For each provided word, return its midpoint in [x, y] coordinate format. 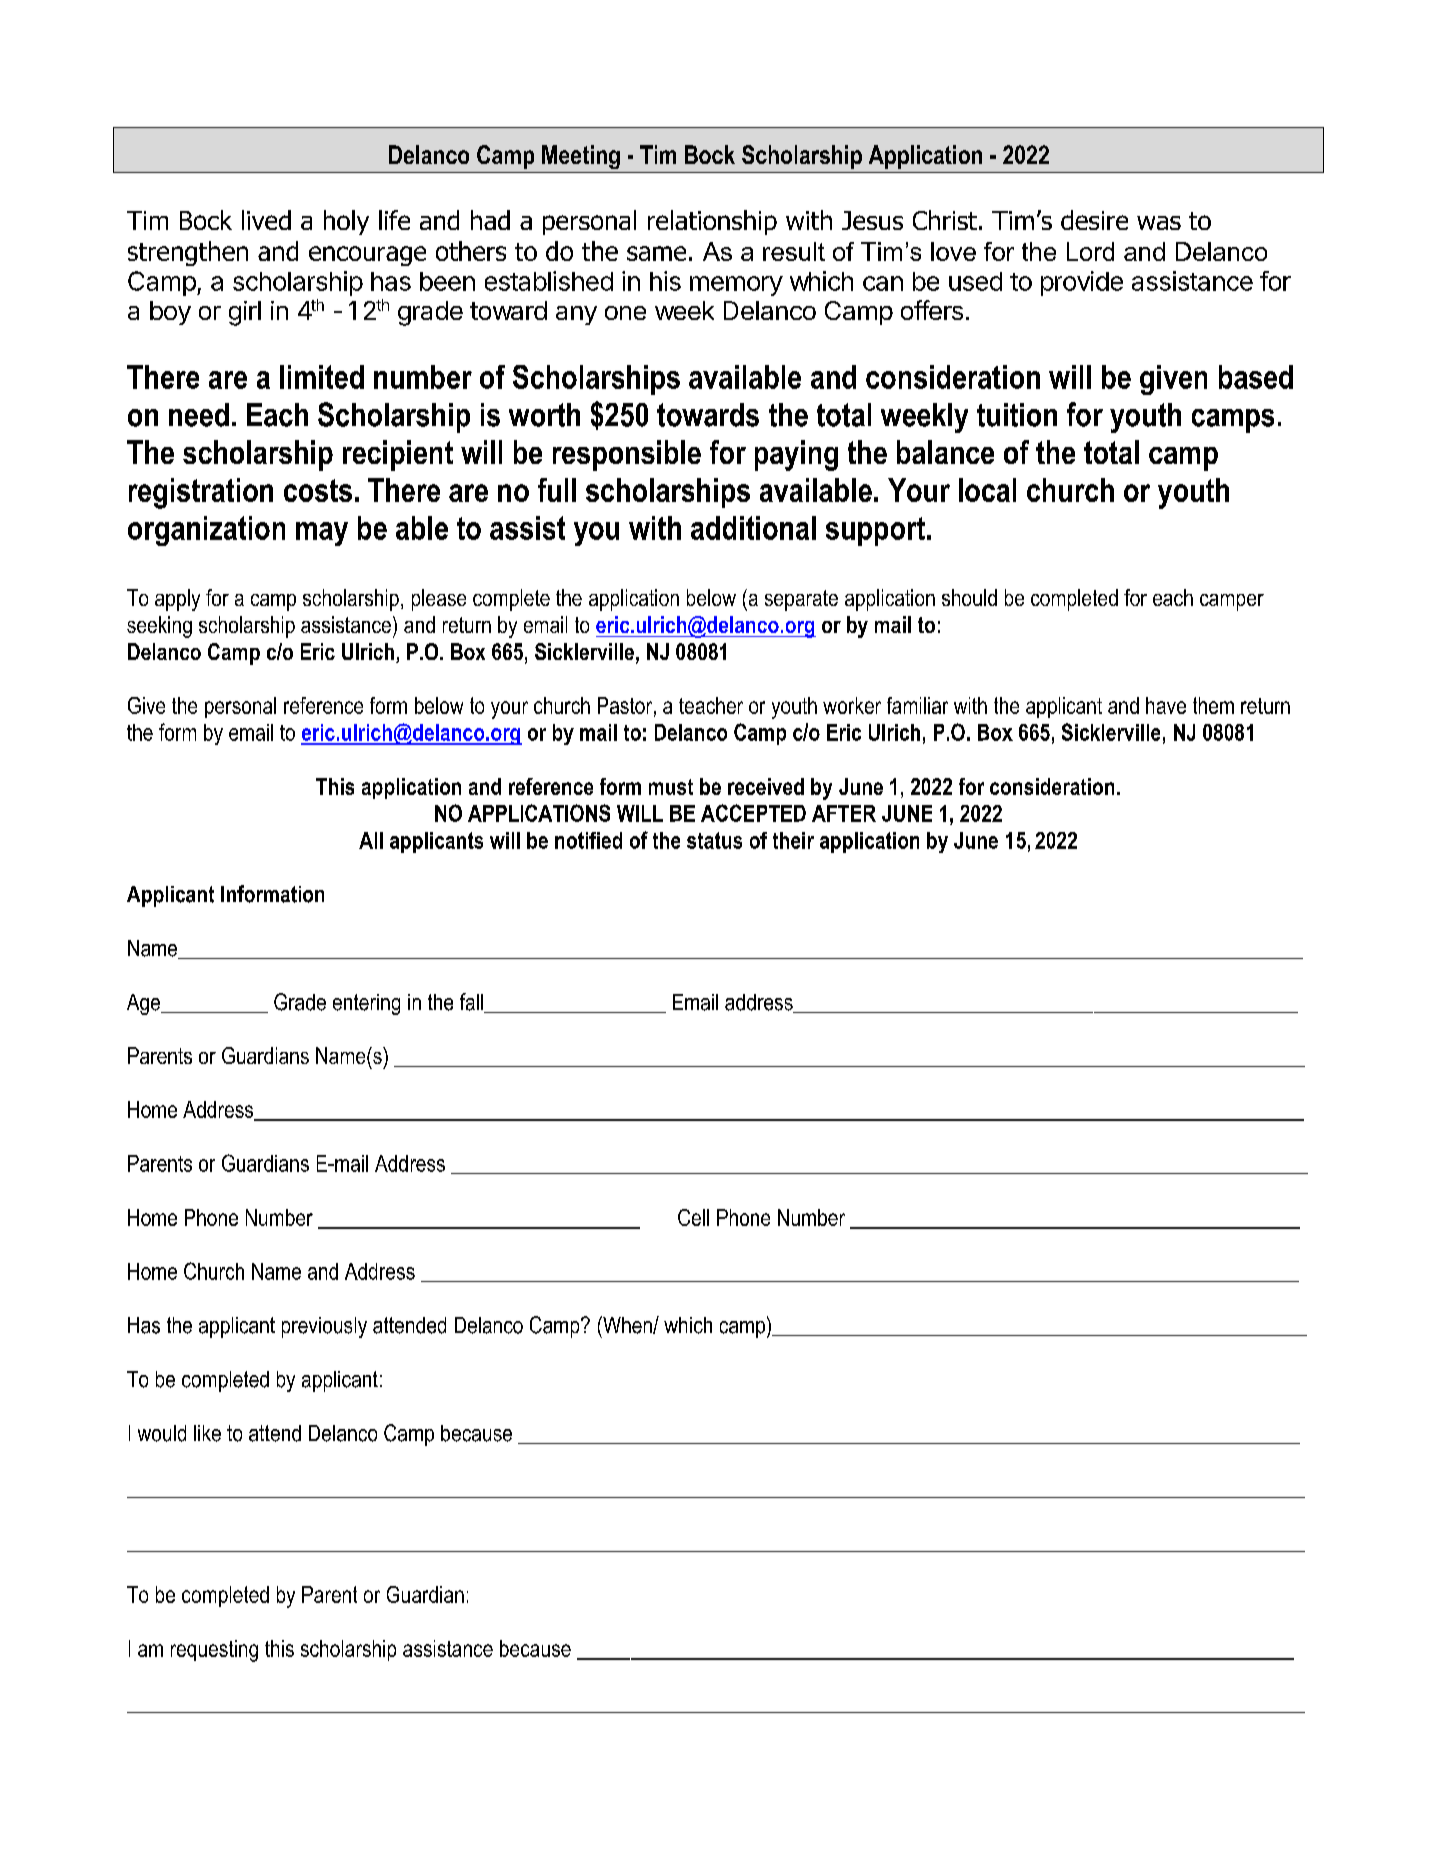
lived [266, 220]
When [627, 1325]
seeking [159, 627]
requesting [214, 1651]
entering [366, 1004]
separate [801, 600]
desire [1094, 220]
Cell [693, 1217]
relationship [712, 222]
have [1166, 705]
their [793, 840]
